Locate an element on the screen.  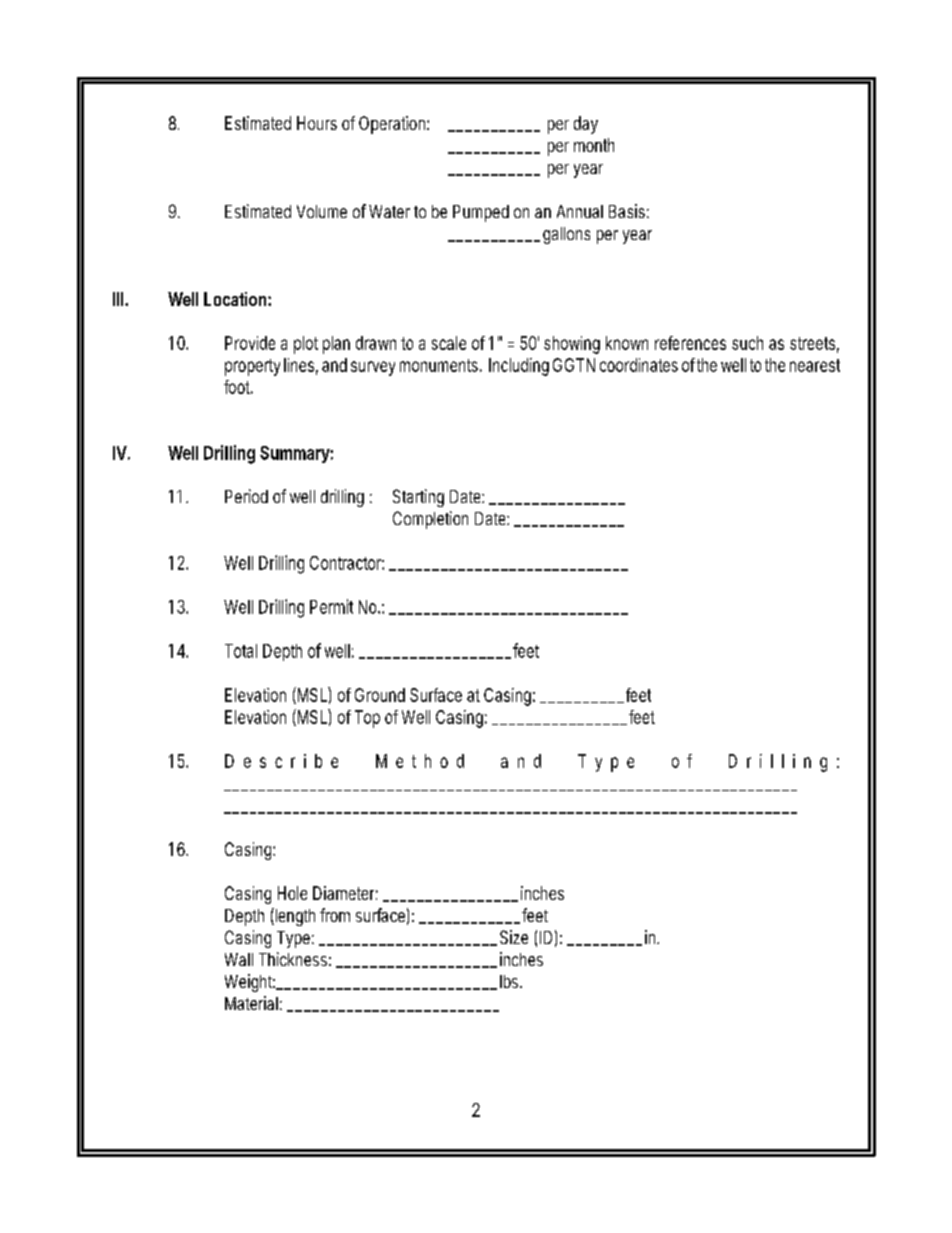
Completion is located at coordinates (430, 520).
